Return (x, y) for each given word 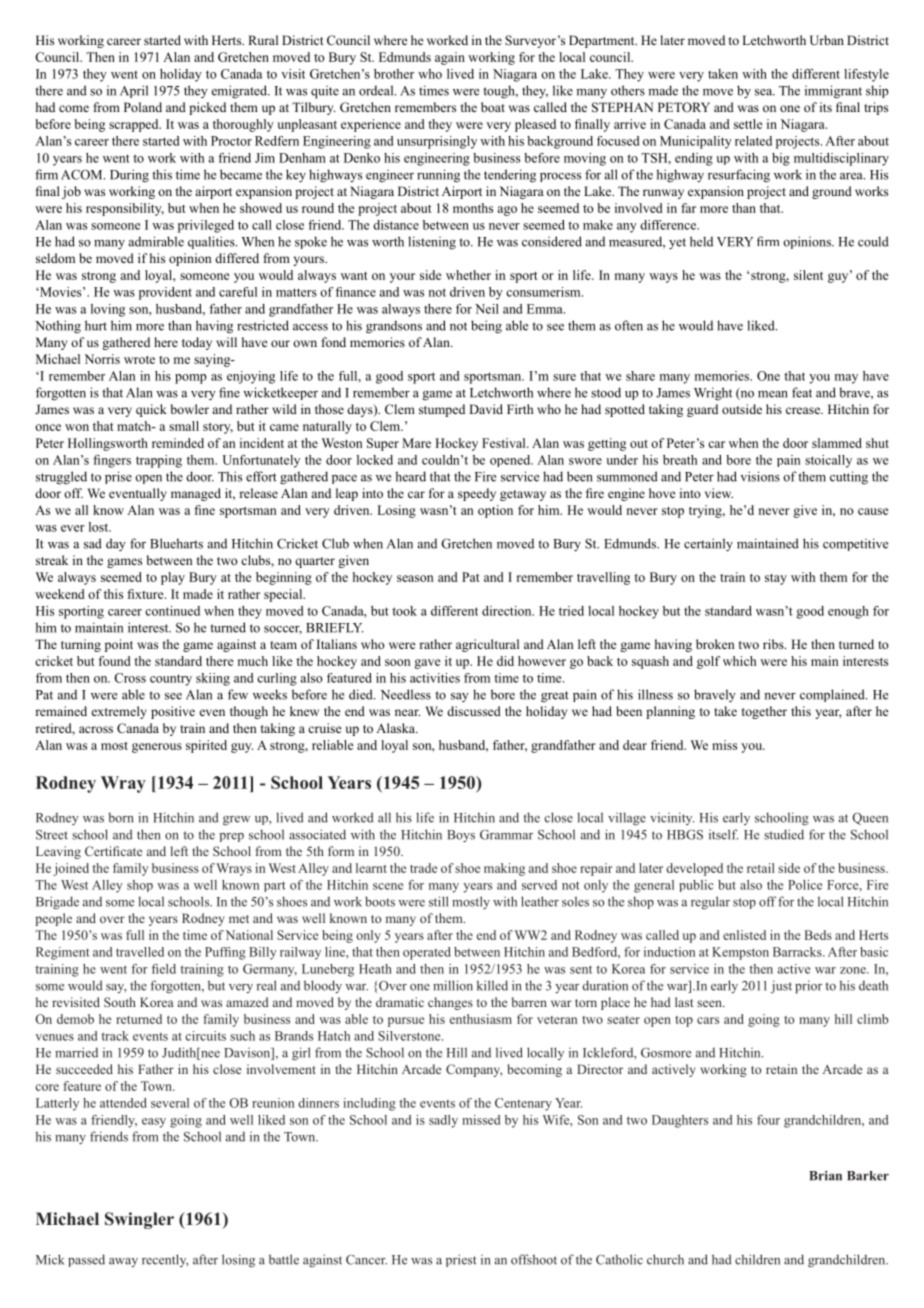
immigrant (833, 92)
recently (165, 1260)
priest (461, 1260)
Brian (825, 1176)
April (134, 91)
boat (493, 107)
